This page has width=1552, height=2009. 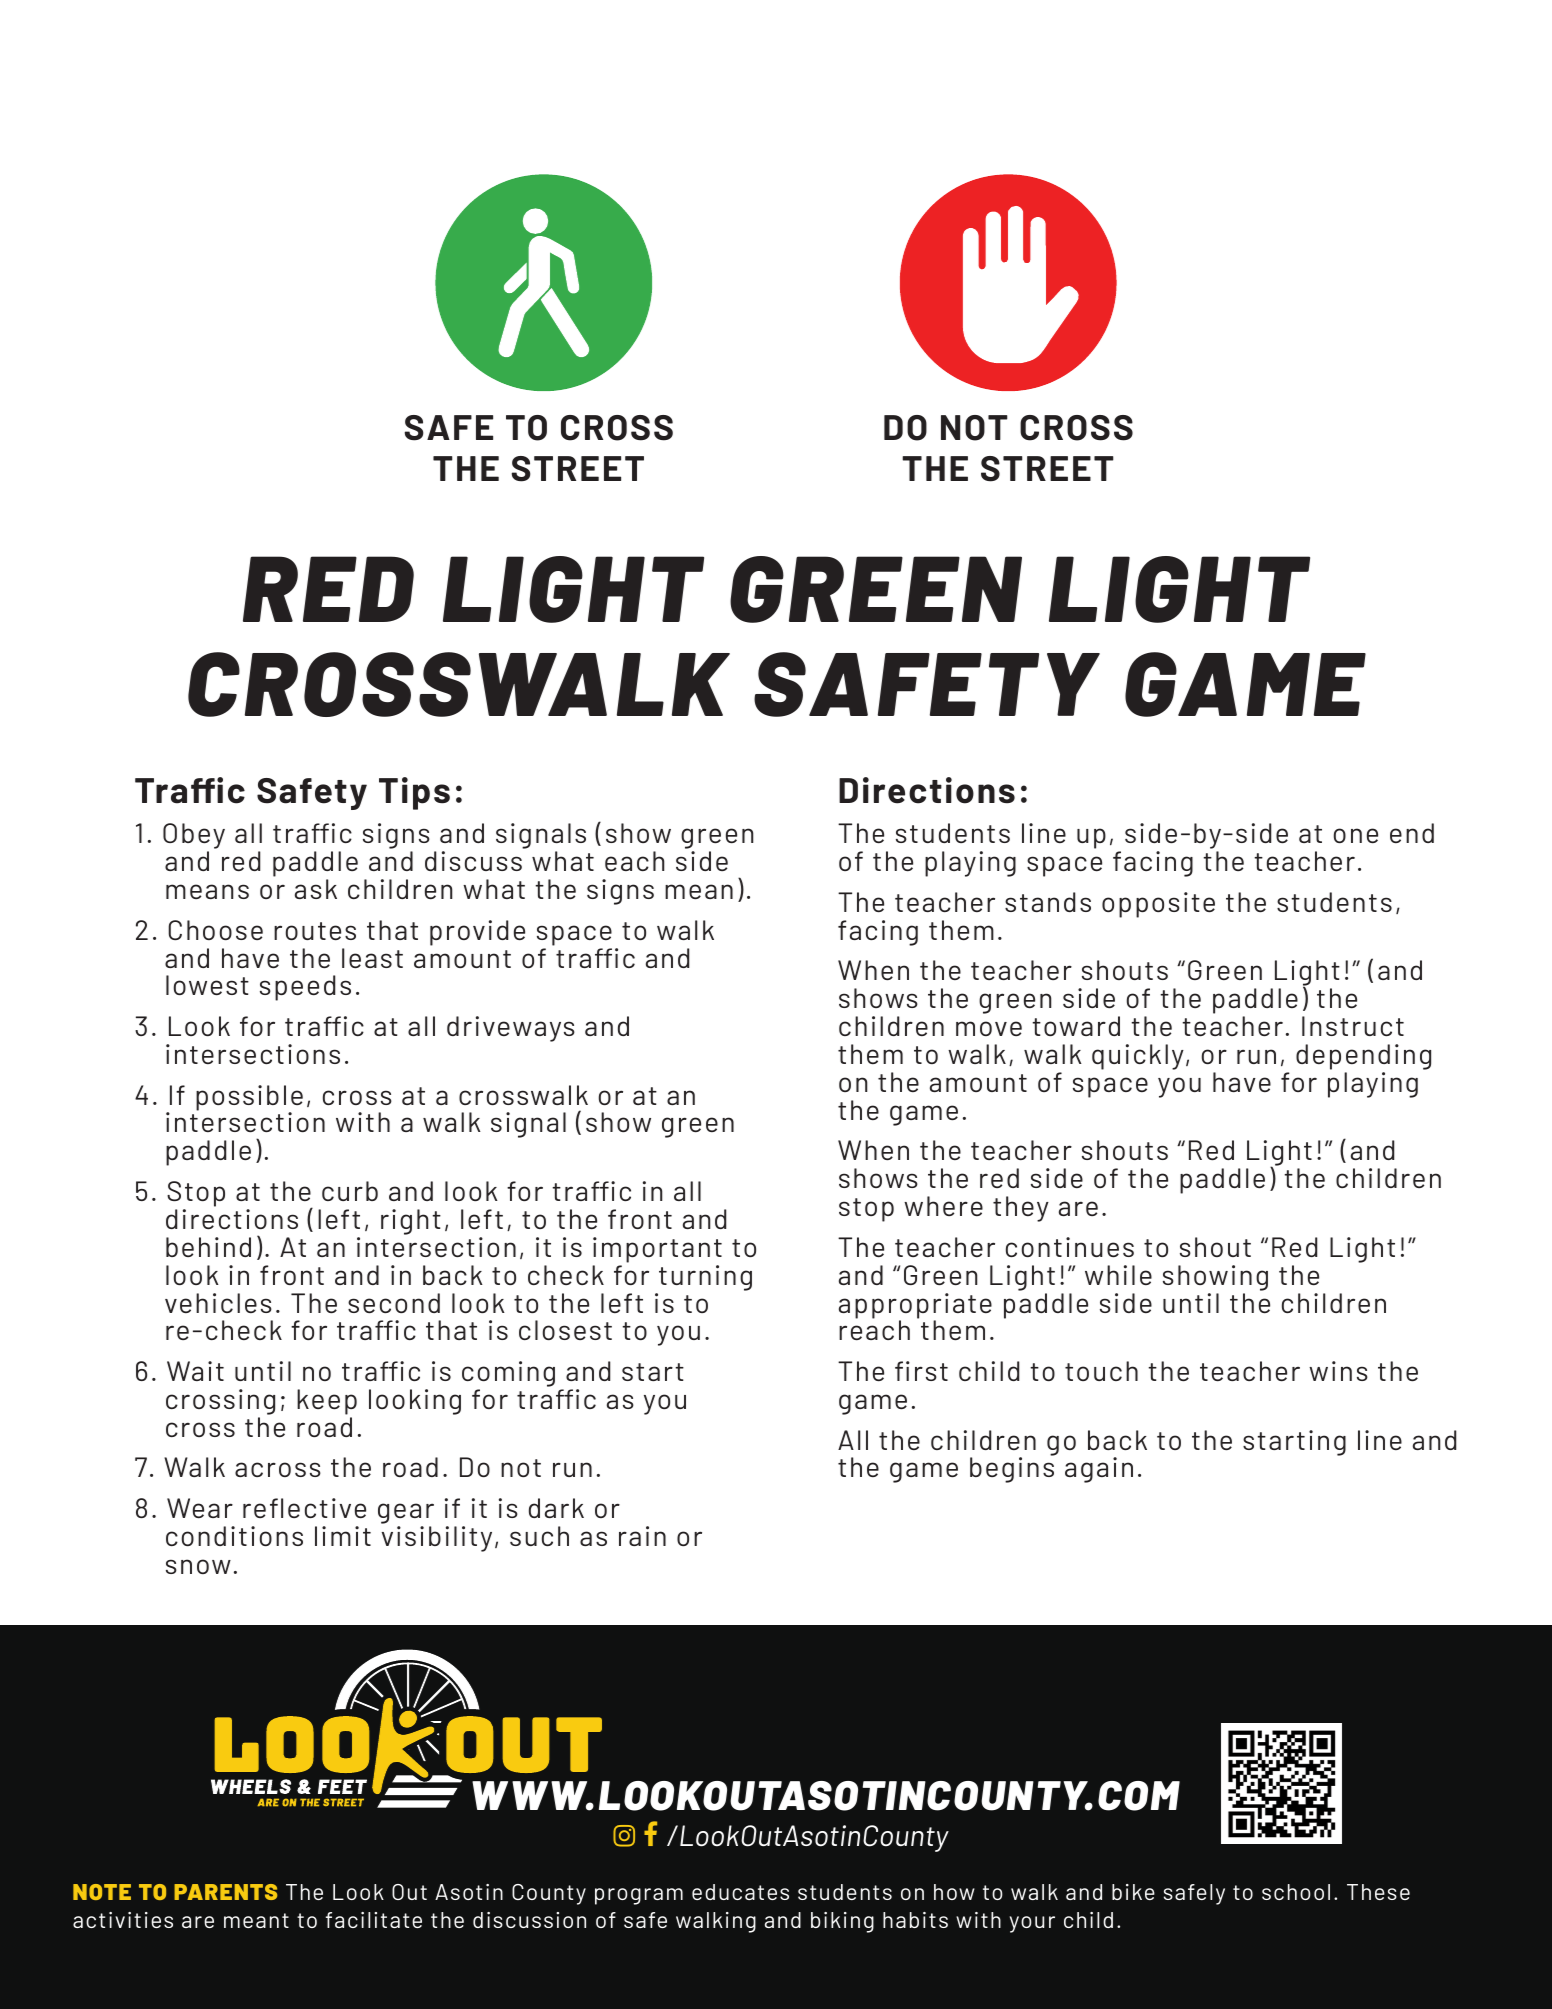 What do you see at coordinates (225, 1892) in the page?
I see `PARENTS` at bounding box center [225, 1892].
